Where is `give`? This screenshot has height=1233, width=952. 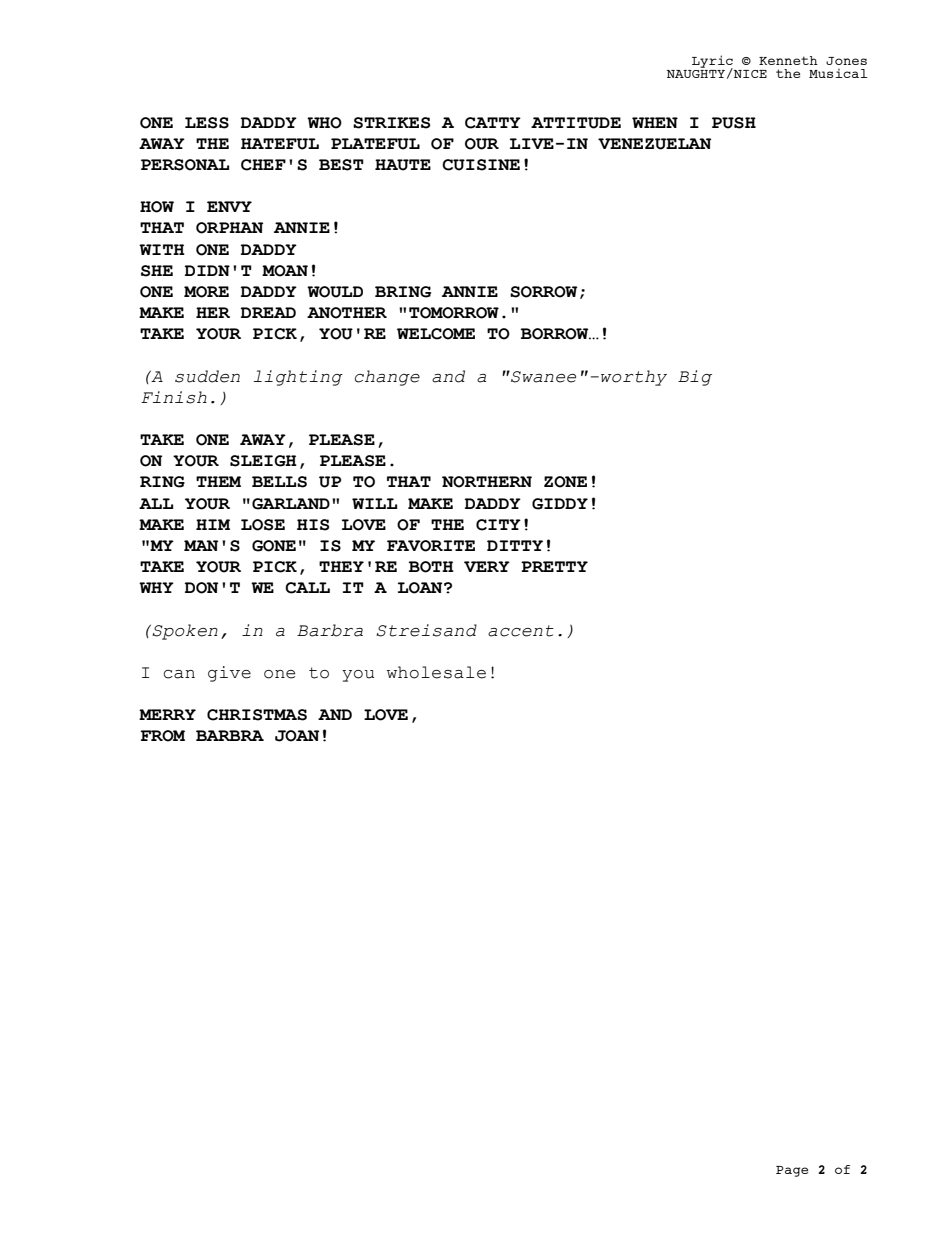 give is located at coordinates (229, 674).
